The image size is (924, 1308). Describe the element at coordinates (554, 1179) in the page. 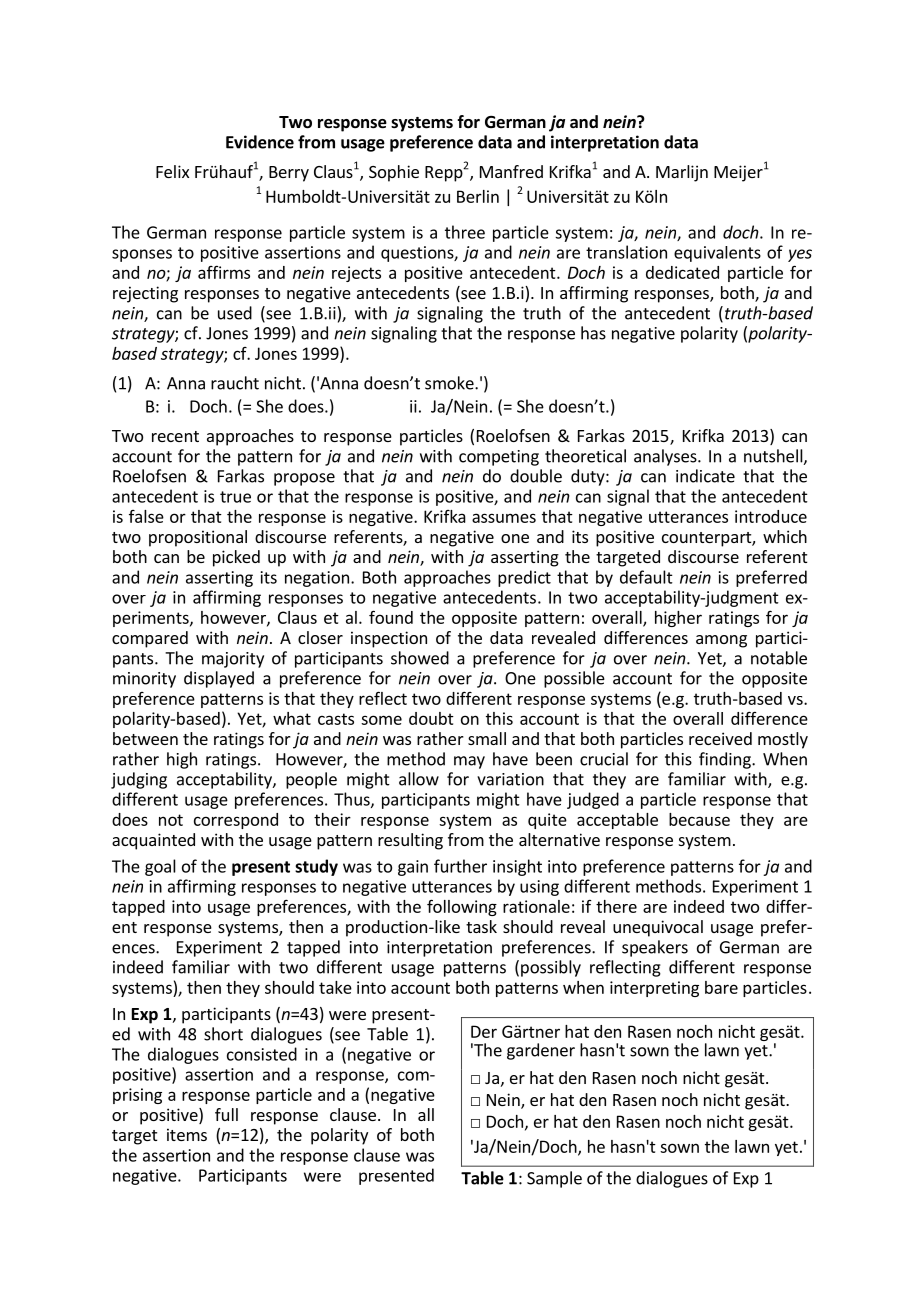

I see `Sample` at that location.
